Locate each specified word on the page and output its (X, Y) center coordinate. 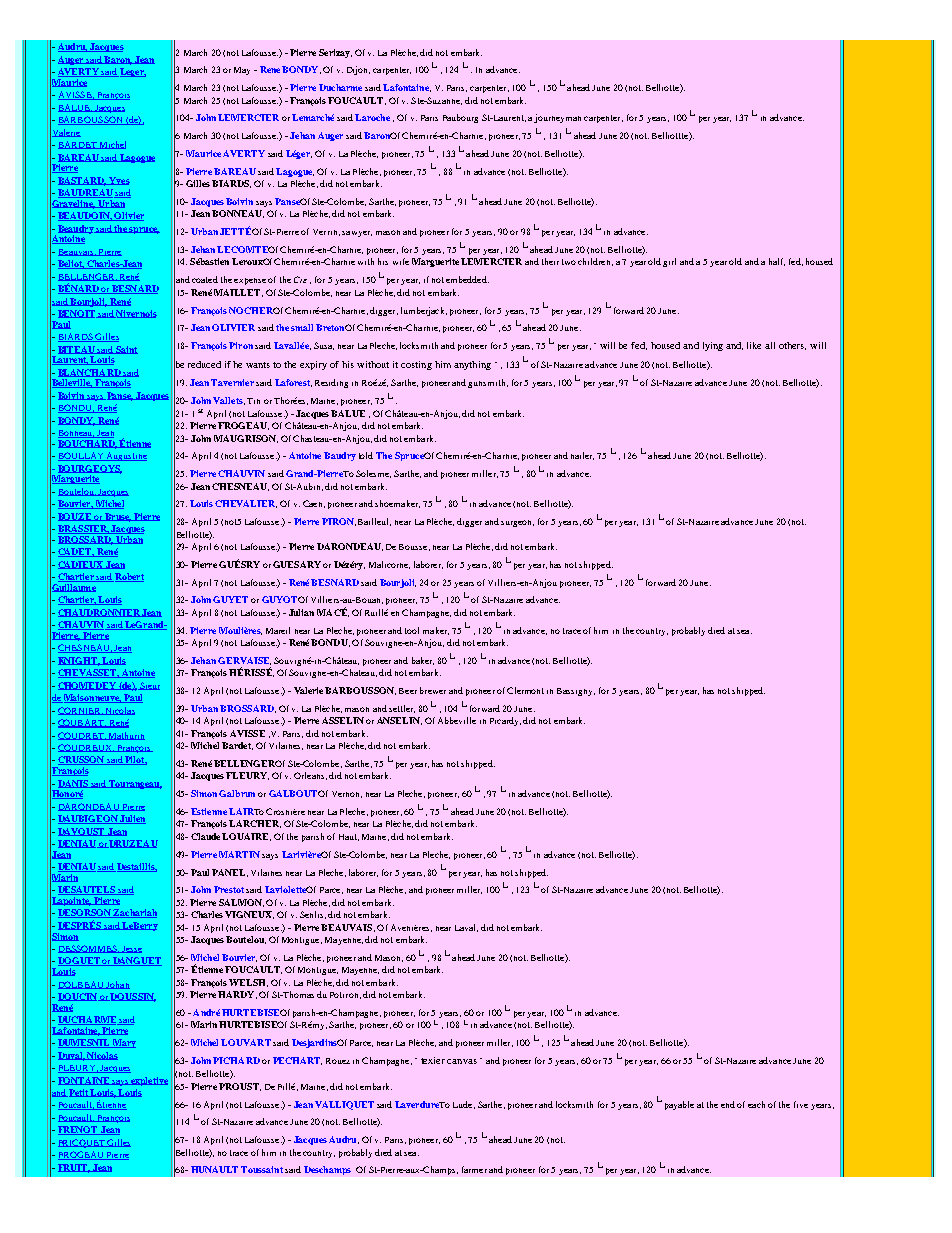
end (728, 1104)
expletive (148, 1081)
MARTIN (239, 854)
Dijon (358, 70)
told (366, 455)
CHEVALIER (246, 504)
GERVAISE (244, 661)
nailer (582, 456)
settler (402, 709)
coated (205, 279)
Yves (119, 181)
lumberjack (424, 311)
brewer (433, 690)
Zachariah (134, 913)
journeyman (557, 118)
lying (713, 346)
